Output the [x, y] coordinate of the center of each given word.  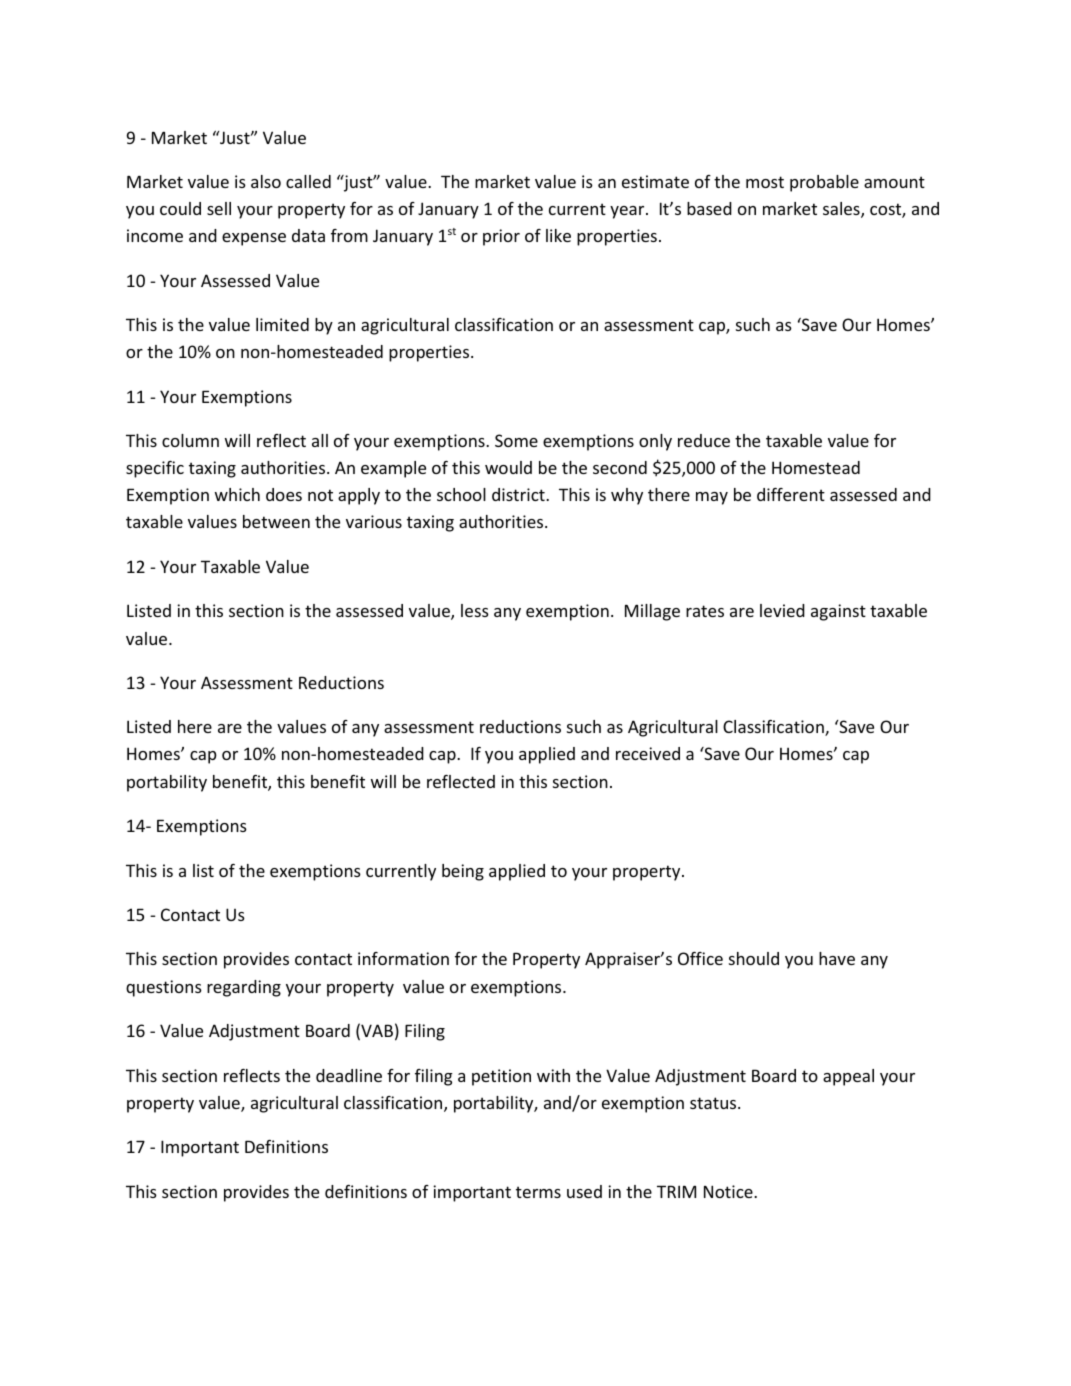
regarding [244, 988]
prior [501, 237]
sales [842, 210]
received [648, 753]
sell [219, 208]
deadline [349, 1075]
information [403, 958]
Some [516, 440]
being [463, 872]
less [475, 610]
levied [782, 610]
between [276, 521]
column [190, 440]
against [838, 612]
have [837, 958]
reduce [704, 440]
